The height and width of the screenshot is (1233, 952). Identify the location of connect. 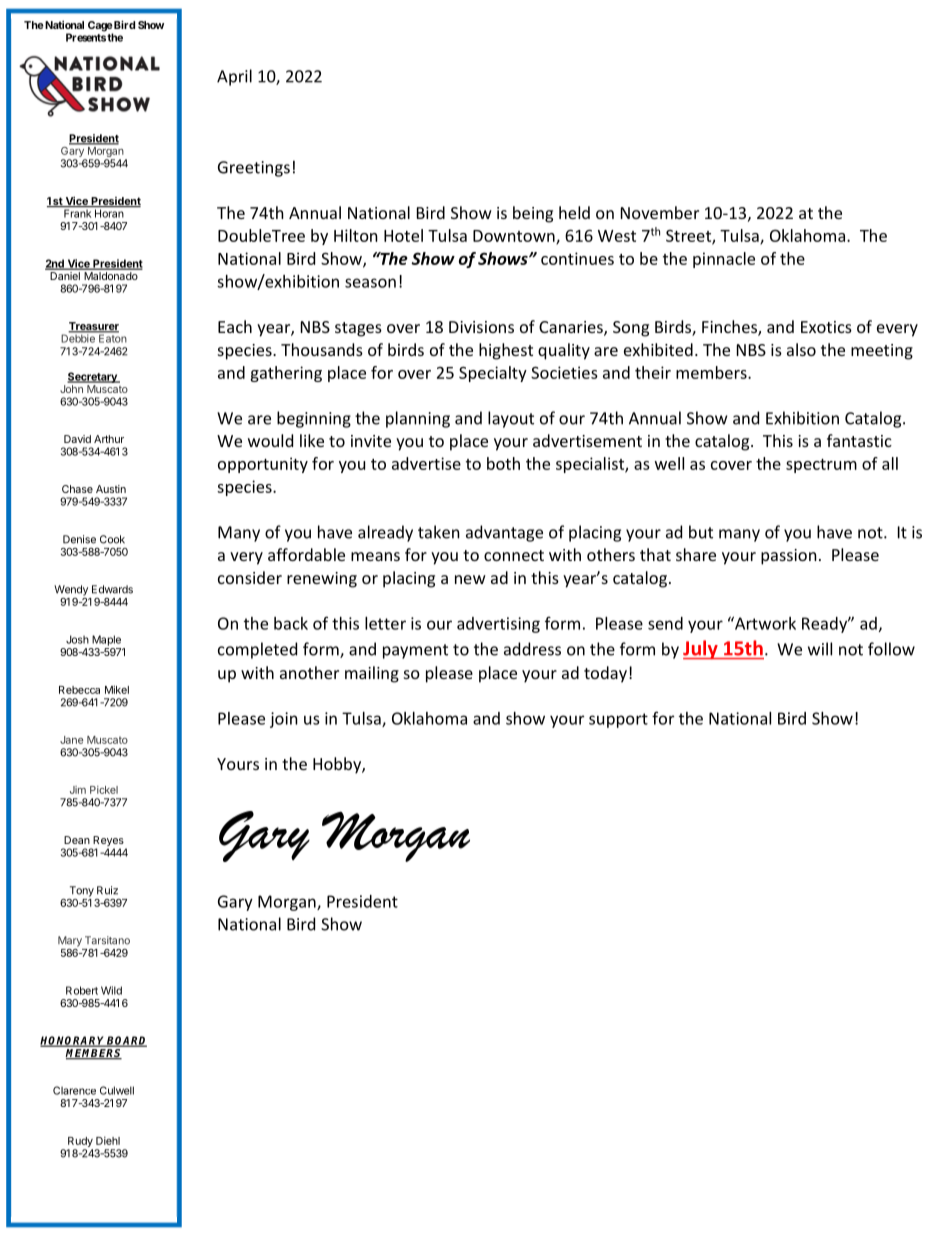
(514, 555).
